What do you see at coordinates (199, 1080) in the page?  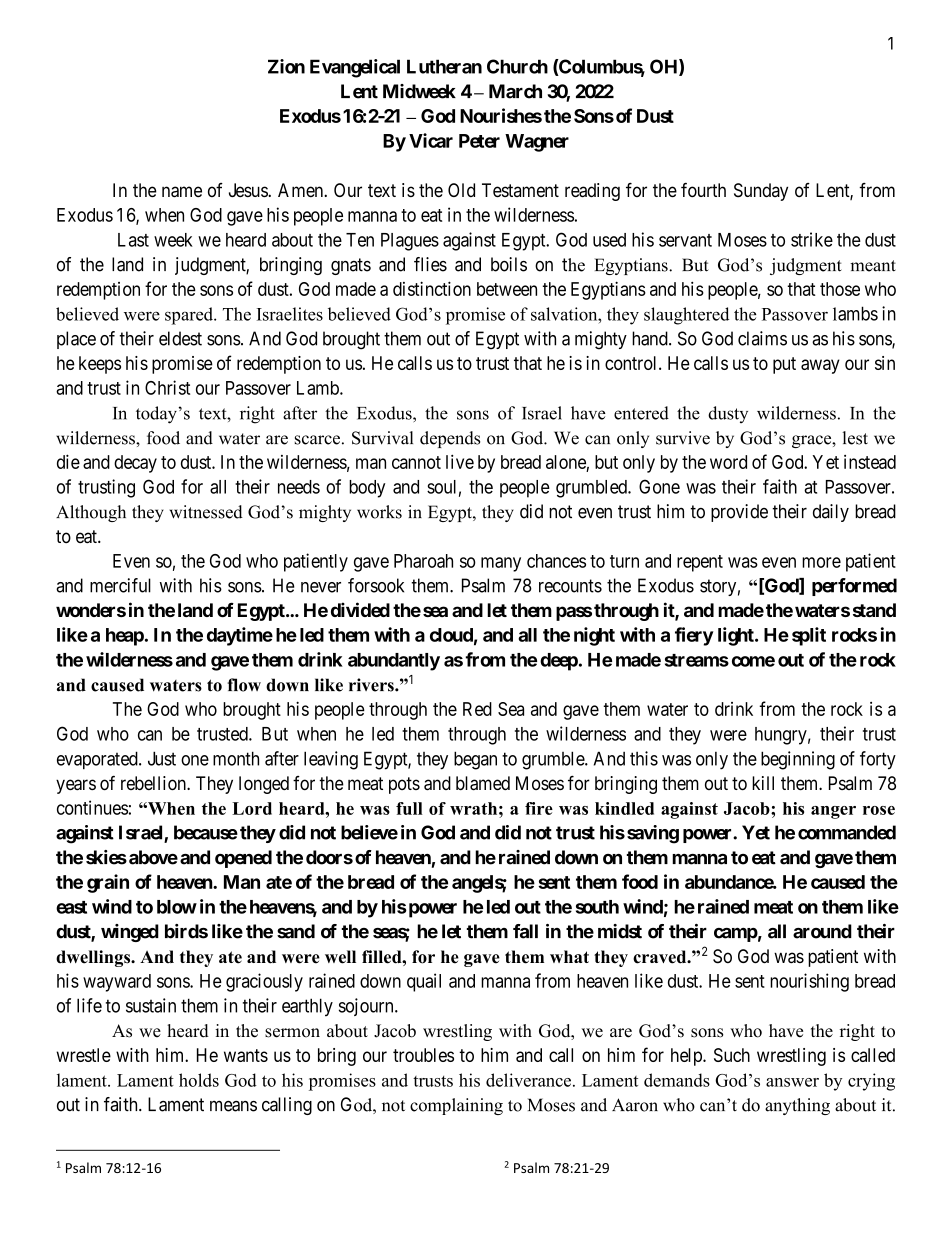 I see `holds` at bounding box center [199, 1080].
